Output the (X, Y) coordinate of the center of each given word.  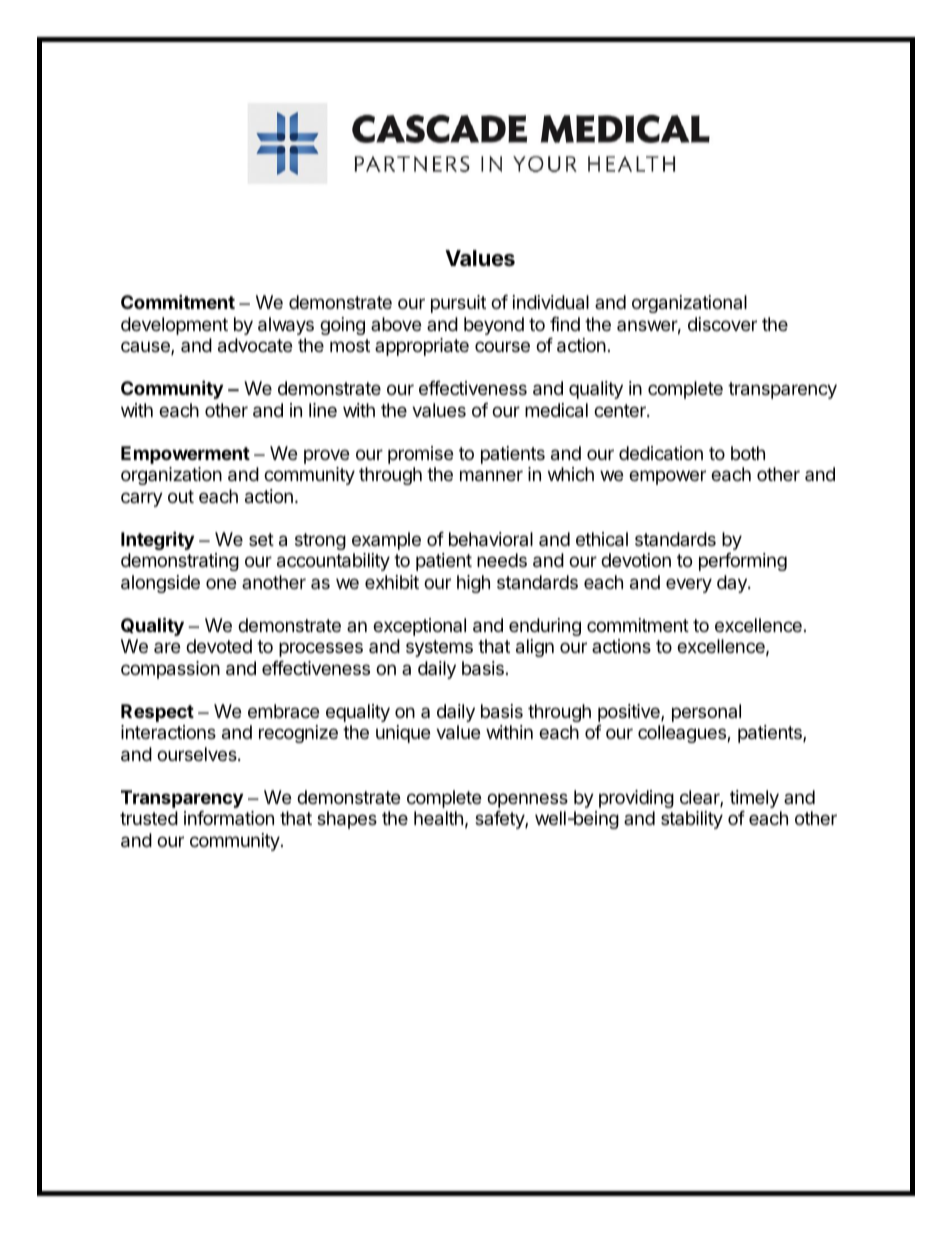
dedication (661, 453)
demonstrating (180, 562)
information (229, 818)
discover (722, 324)
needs (502, 560)
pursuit (458, 304)
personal (706, 713)
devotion (636, 560)
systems (439, 648)
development (174, 326)
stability (692, 820)
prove (326, 456)
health (438, 818)
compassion (170, 670)
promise (420, 455)
